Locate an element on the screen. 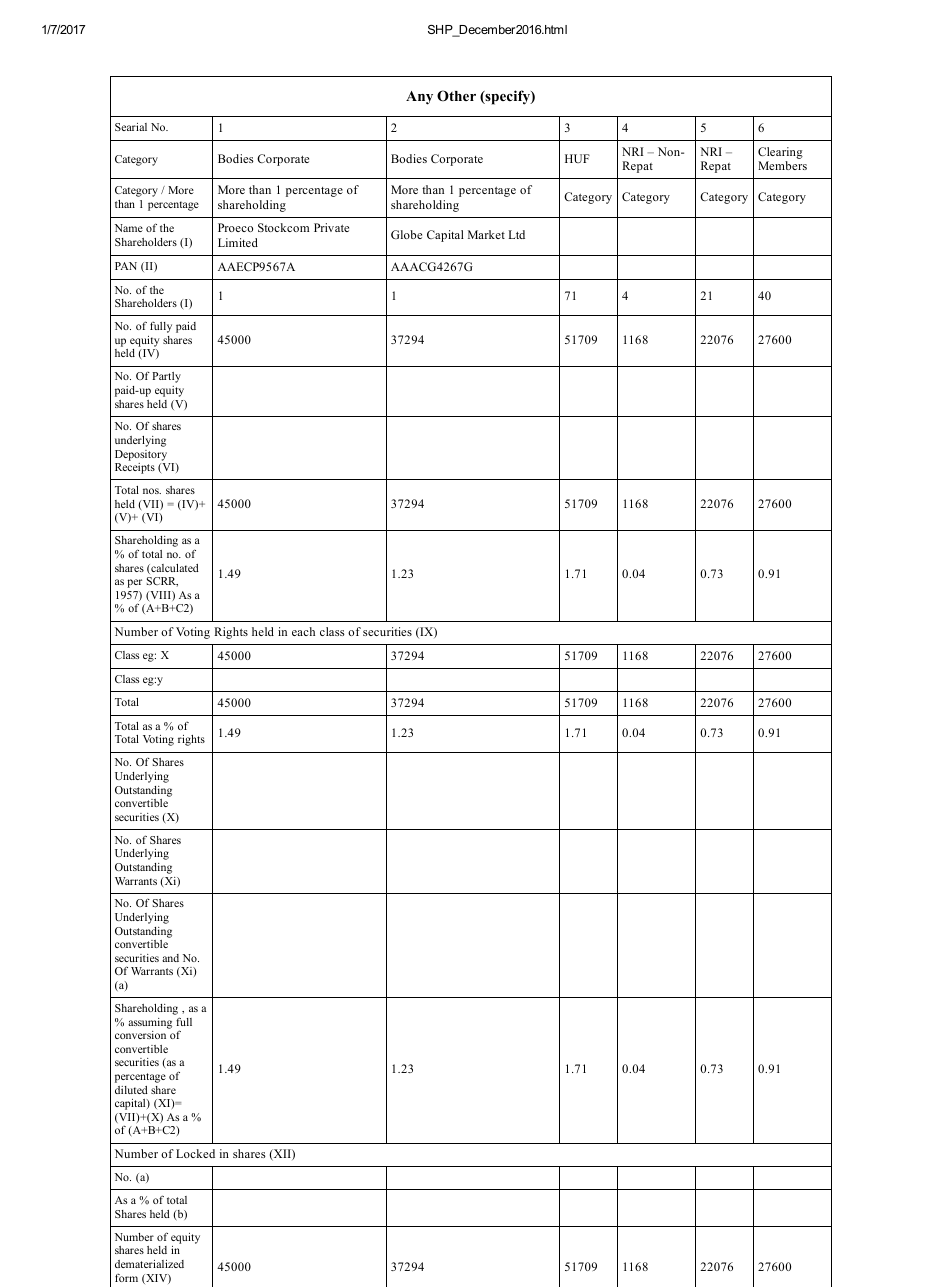 The height and width of the screenshot is (1288, 940). conversion is located at coordinates (140, 1035).
